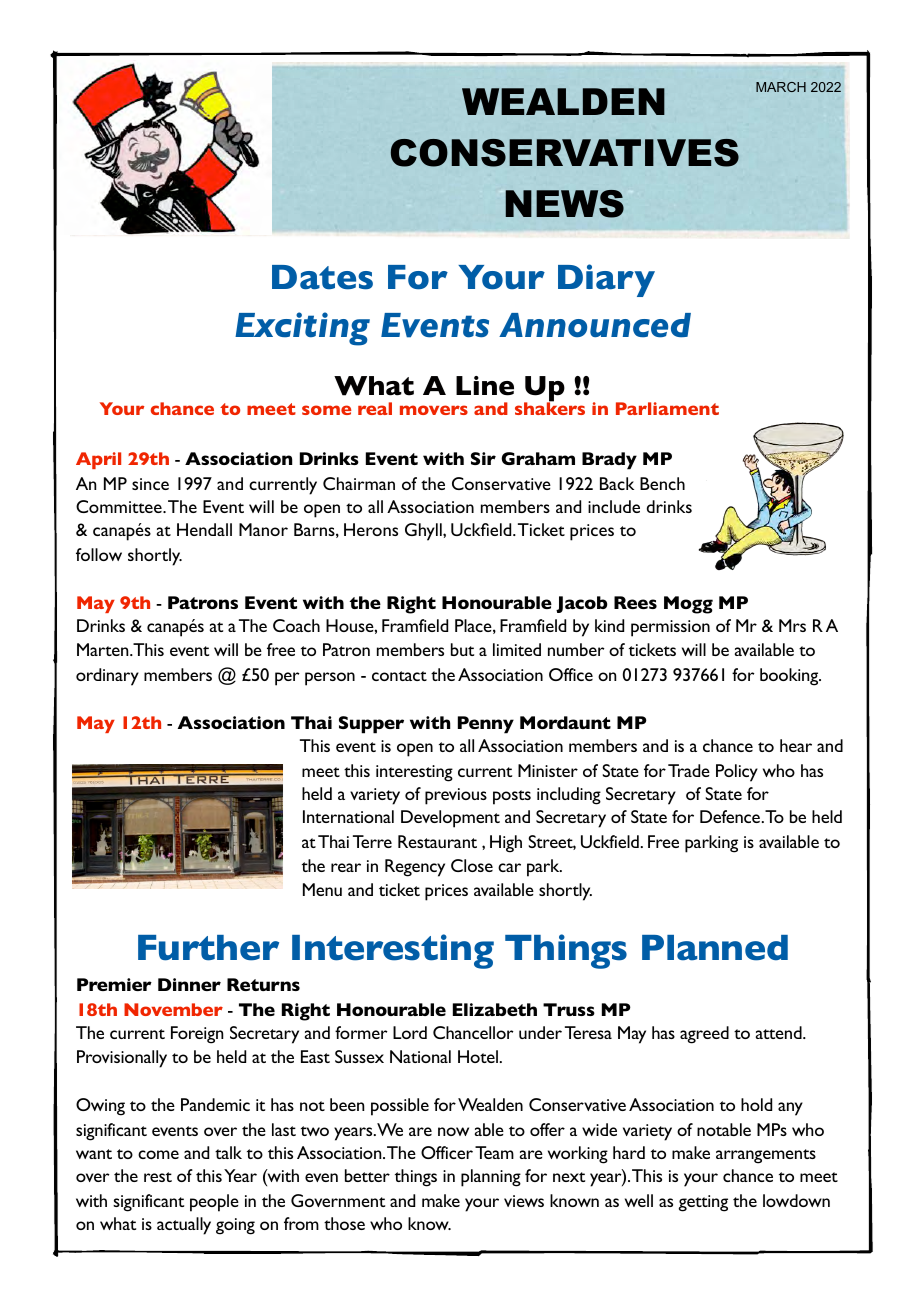 The width and height of the screenshot is (924, 1308). Describe the element at coordinates (662, 483) in the screenshot. I see `Bench` at that location.
